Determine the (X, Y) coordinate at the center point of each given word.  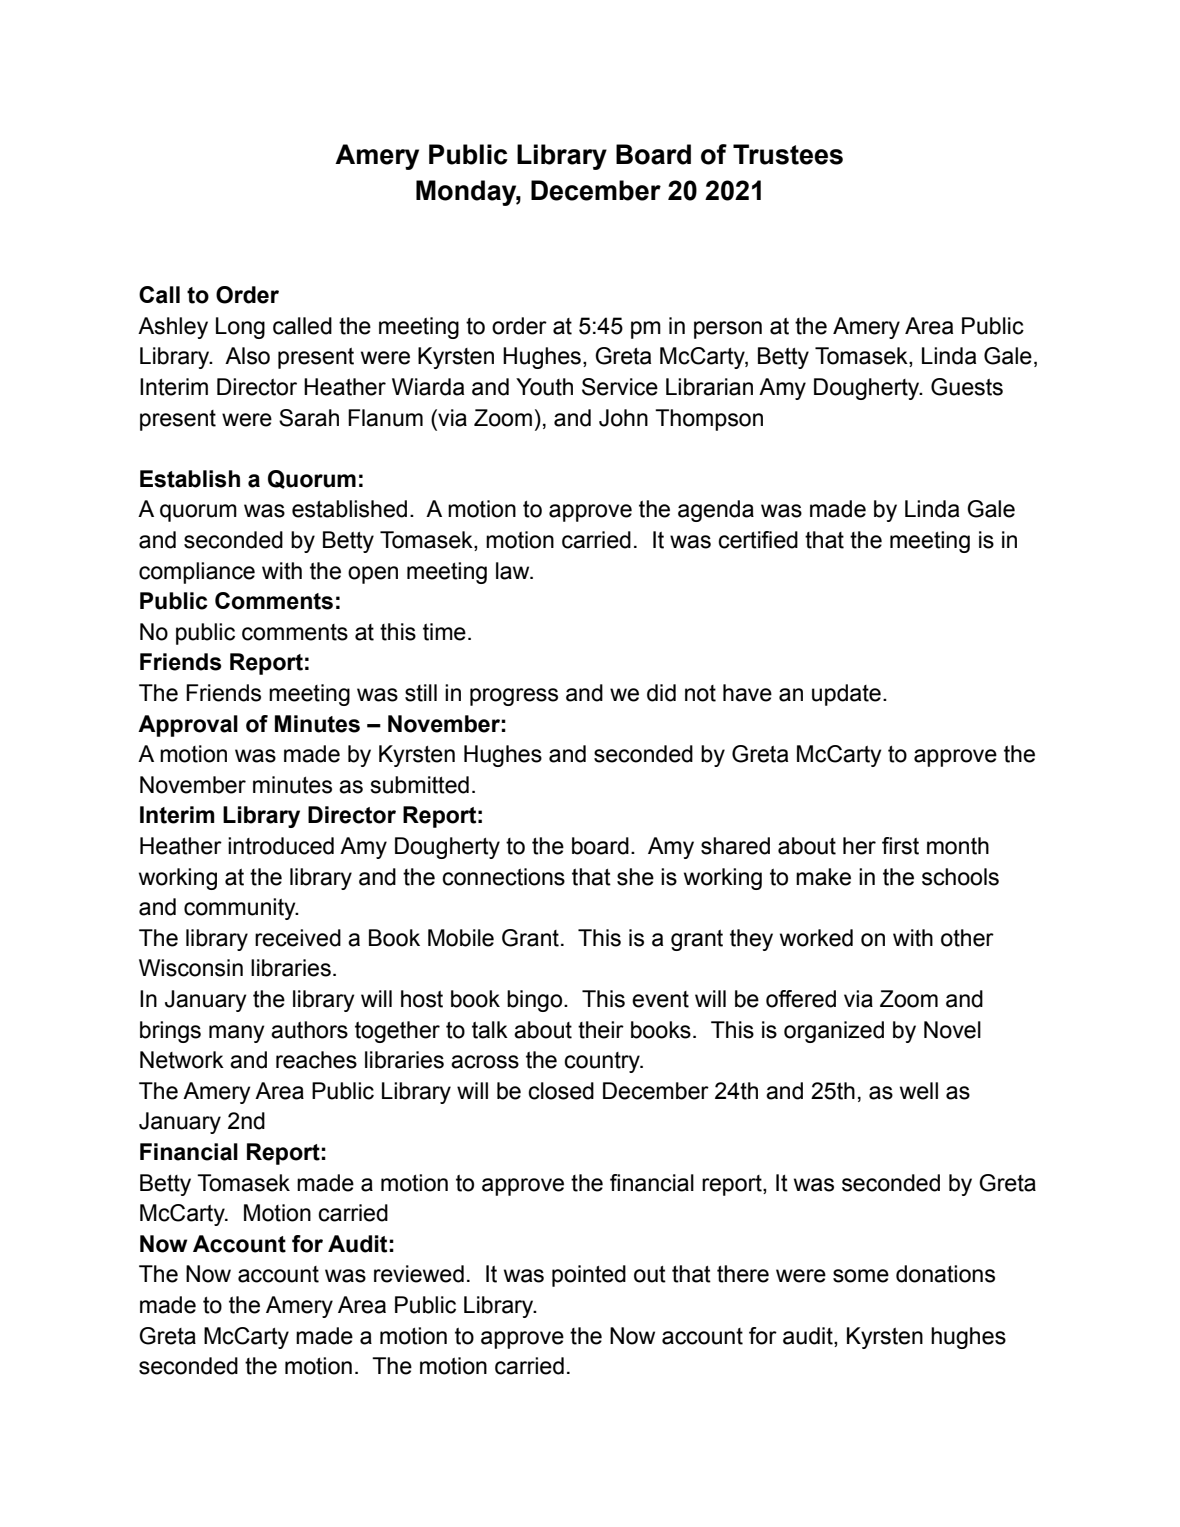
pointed (589, 1276)
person (728, 330)
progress (514, 697)
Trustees (788, 154)
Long (240, 328)
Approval (188, 726)
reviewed (419, 1274)
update (846, 695)
